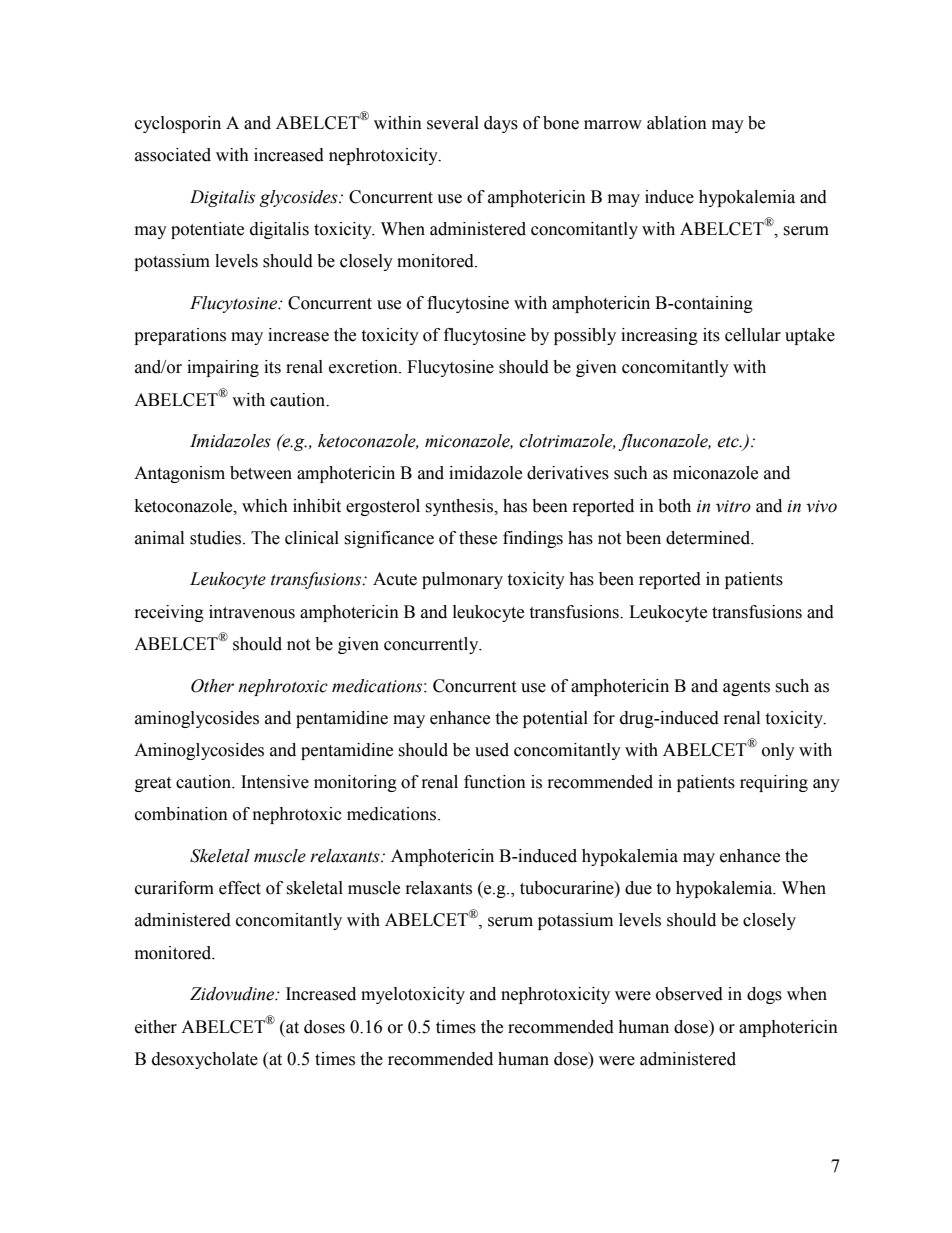  Describe the element at coordinates (460, 507) in the page. I see `synthesis` at that location.
